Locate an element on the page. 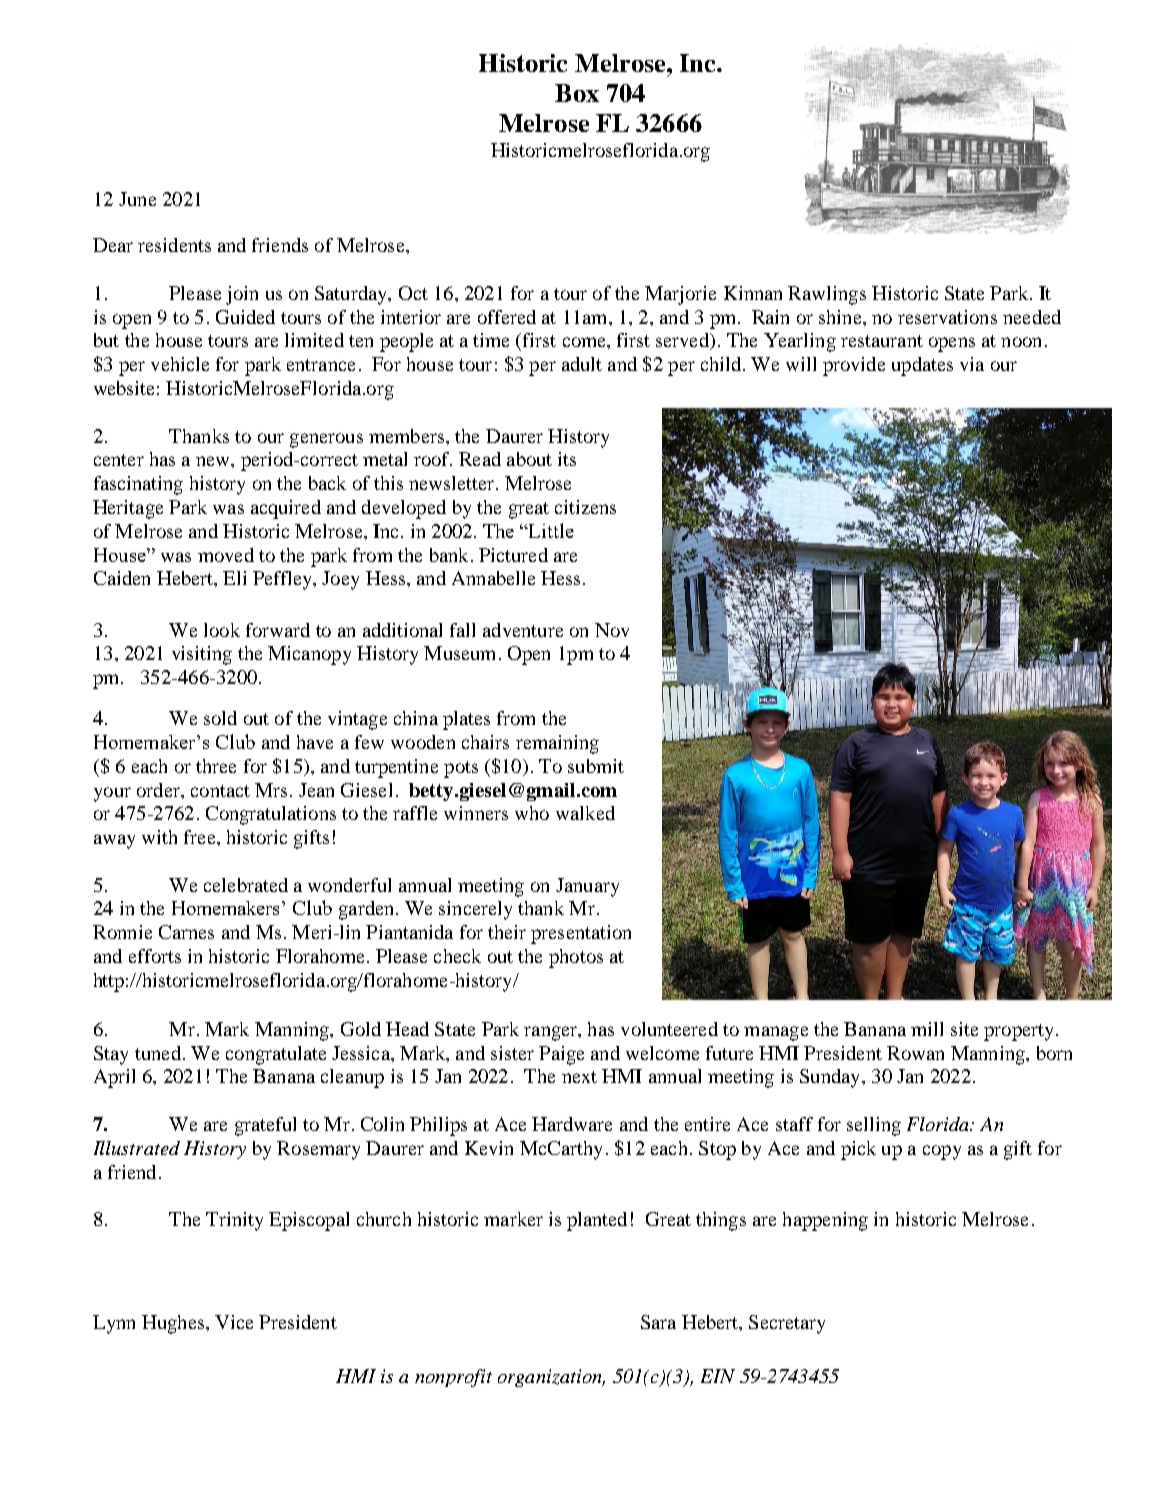 This document has height=1489, width=1150. Vice is located at coordinates (234, 1322).
